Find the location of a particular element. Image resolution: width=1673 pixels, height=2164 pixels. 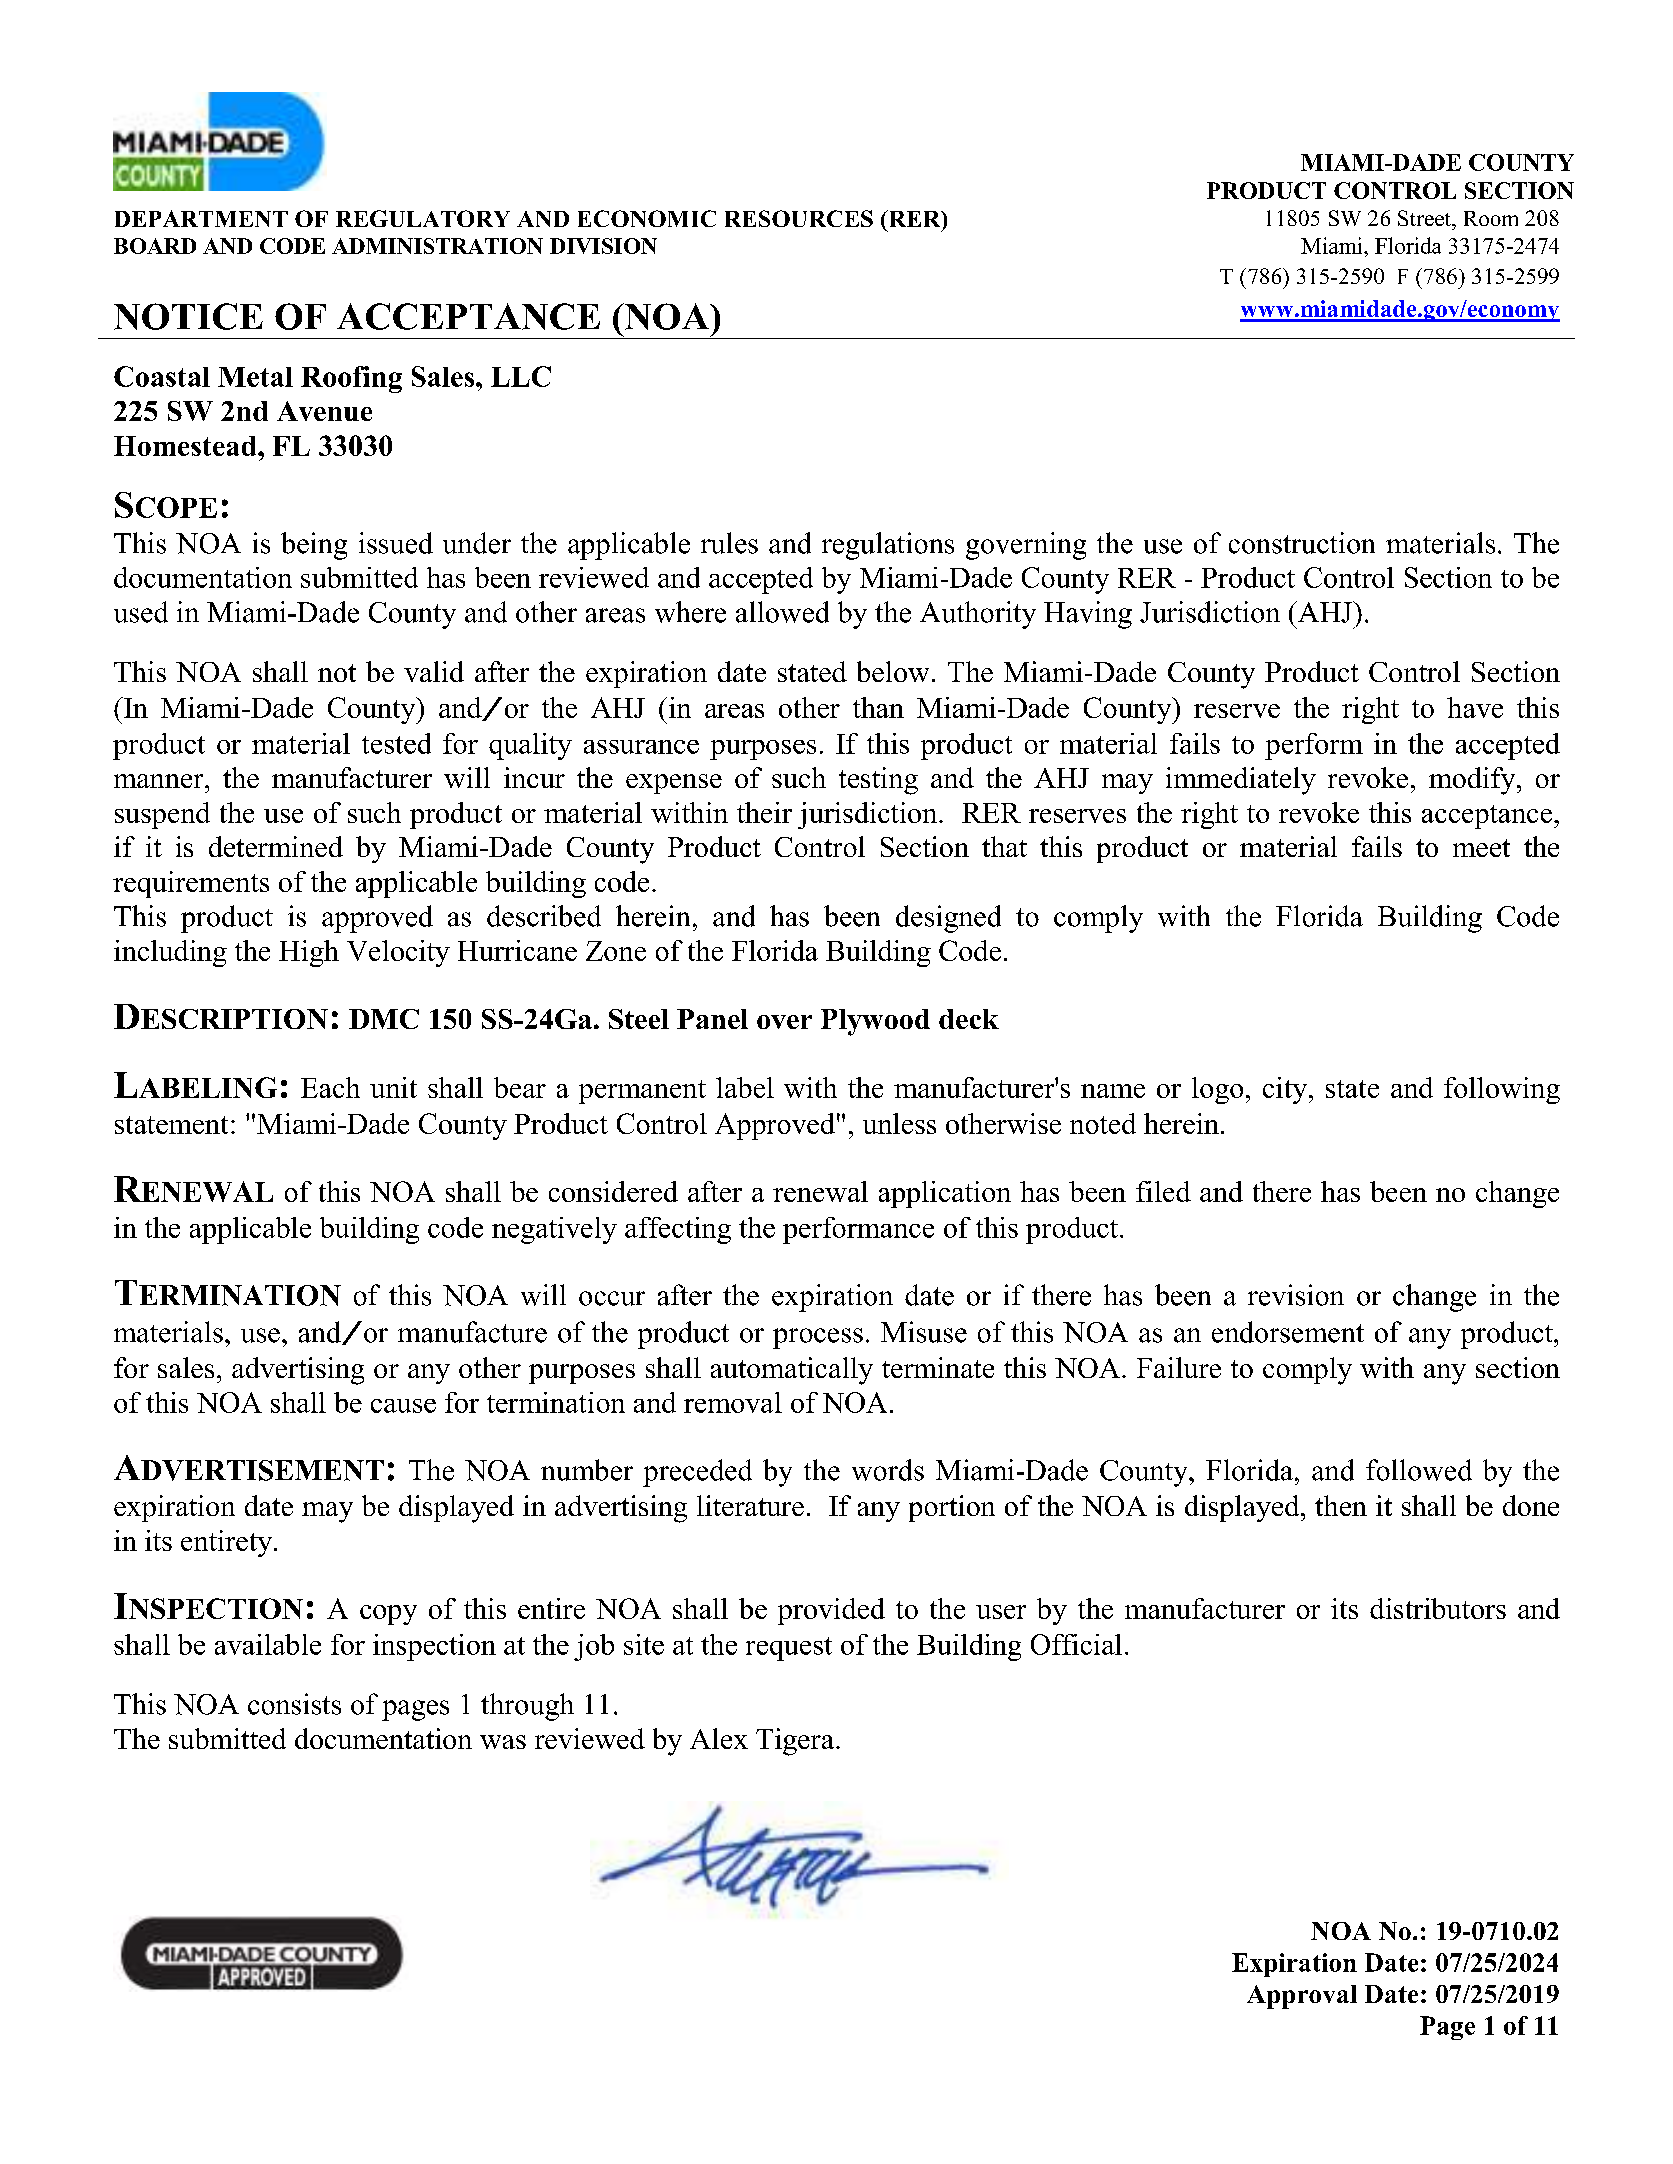

literature is located at coordinates (750, 1505).
